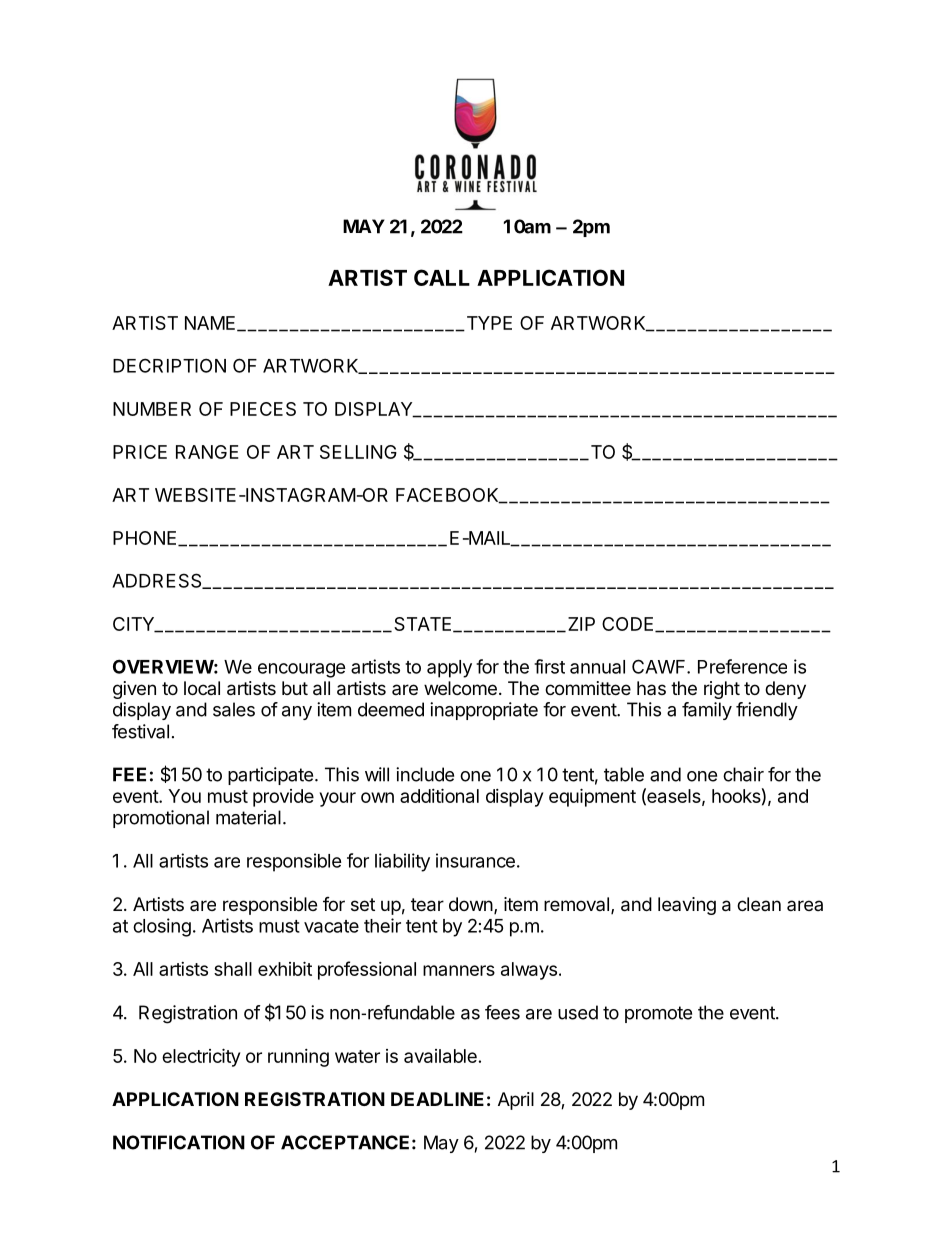 Image resolution: width=952 pixels, height=1233 pixels. Describe the element at coordinates (759, 904) in the image. I see `clean` at that location.
